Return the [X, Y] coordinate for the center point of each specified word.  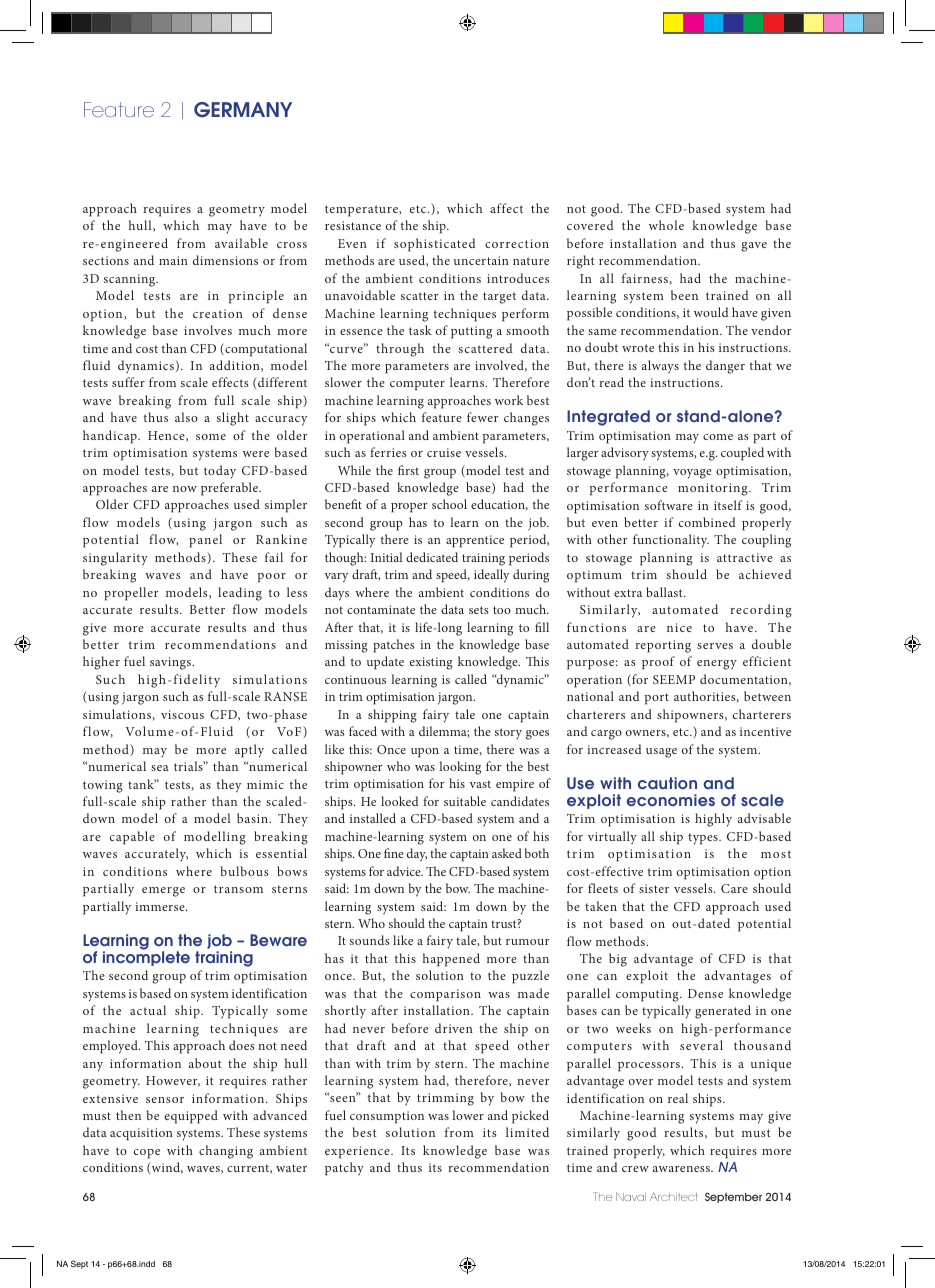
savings [171, 663]
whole [666, 225]
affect [506, 208]
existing [431, 663]
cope [147, 1154]
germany [243, 109]
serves [715, 646]
